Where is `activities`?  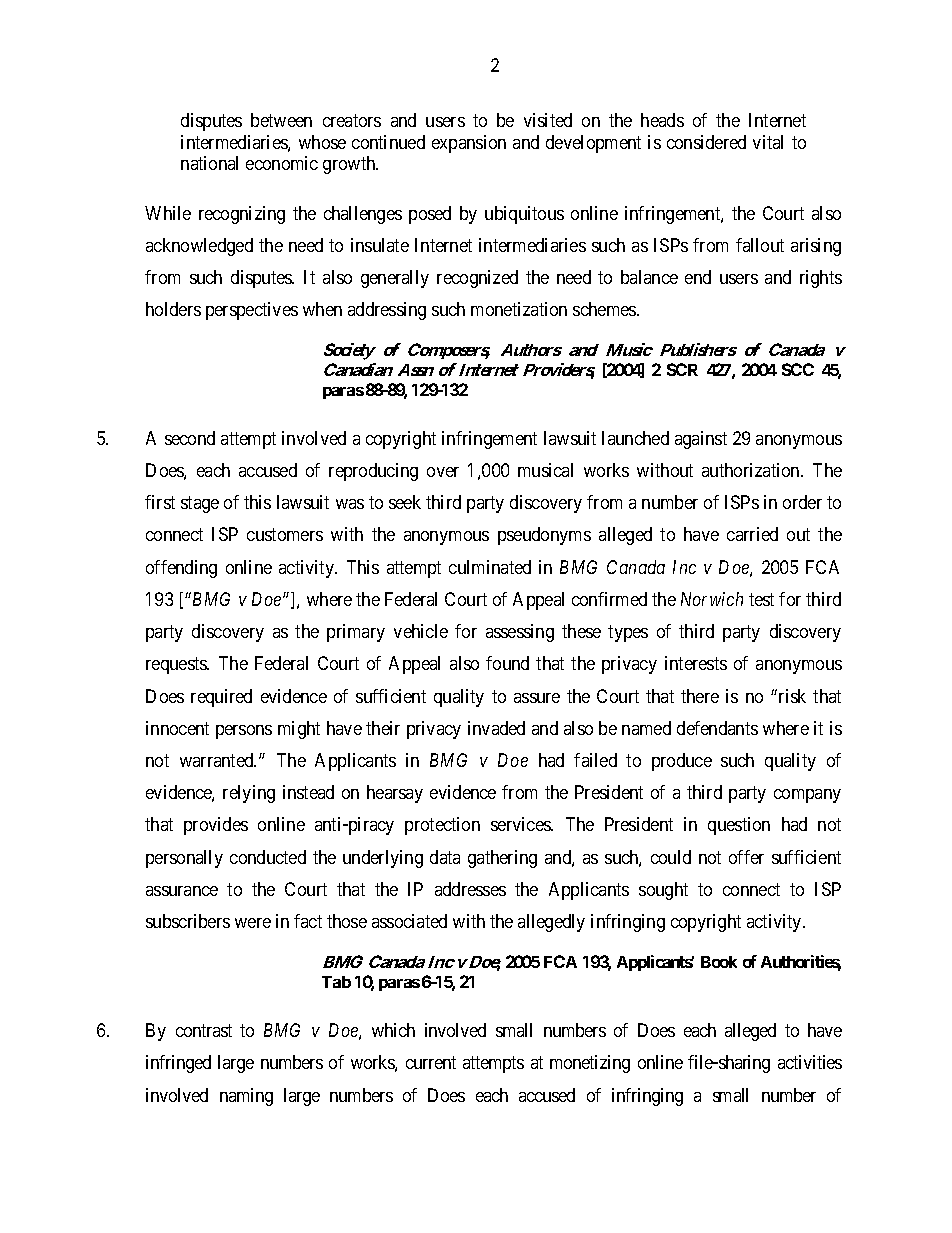 activities is located at coordinates (810, 1062).
